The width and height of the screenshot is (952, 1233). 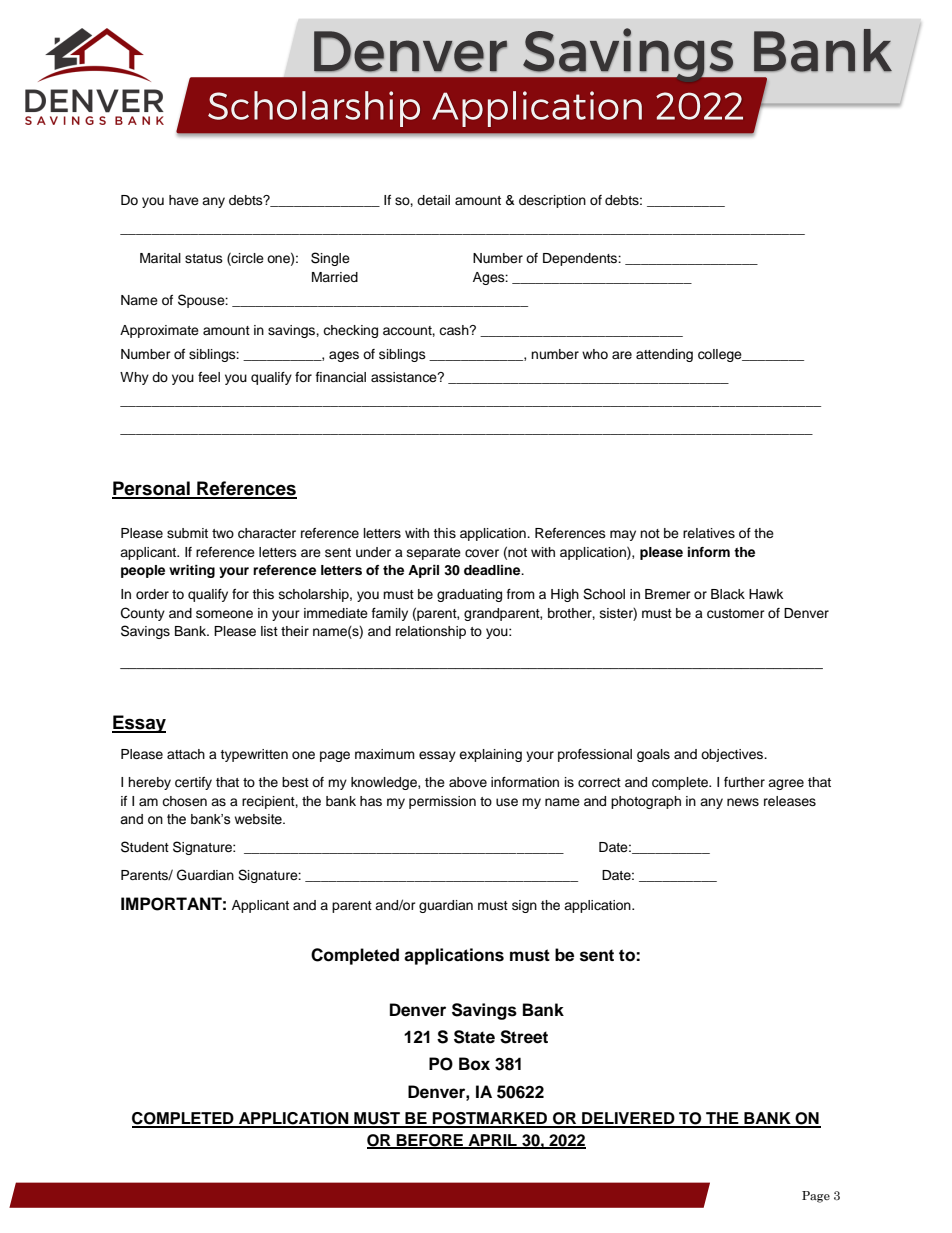 I want to click on customer, so click(x=736, y=614).
